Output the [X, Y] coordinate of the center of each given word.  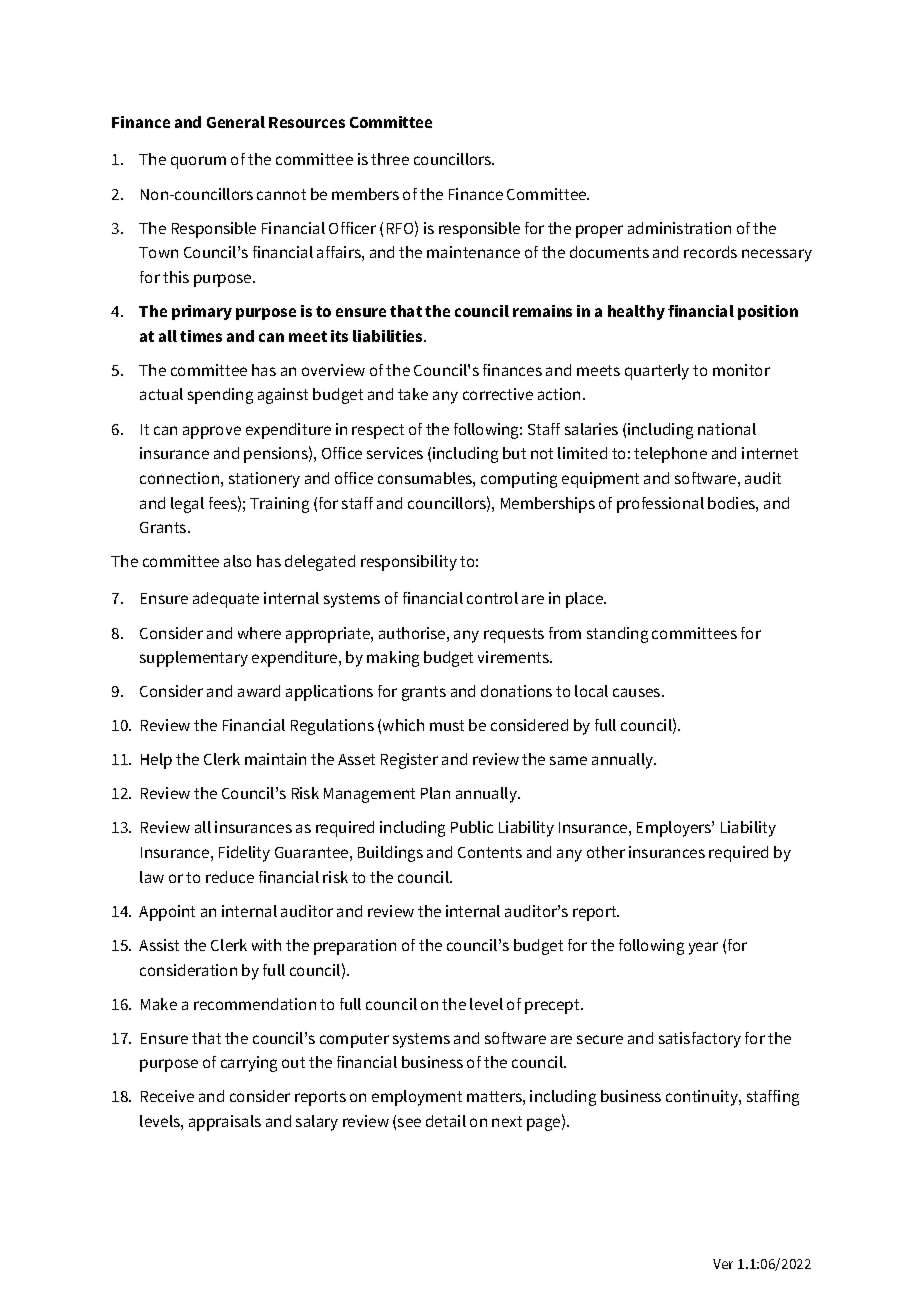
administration [679, 228]
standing [617, 635]
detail [446, 1121]
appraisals [225, 1123]
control [492, 598]
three [390, 159]
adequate [226, 600]
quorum [198, 162]
